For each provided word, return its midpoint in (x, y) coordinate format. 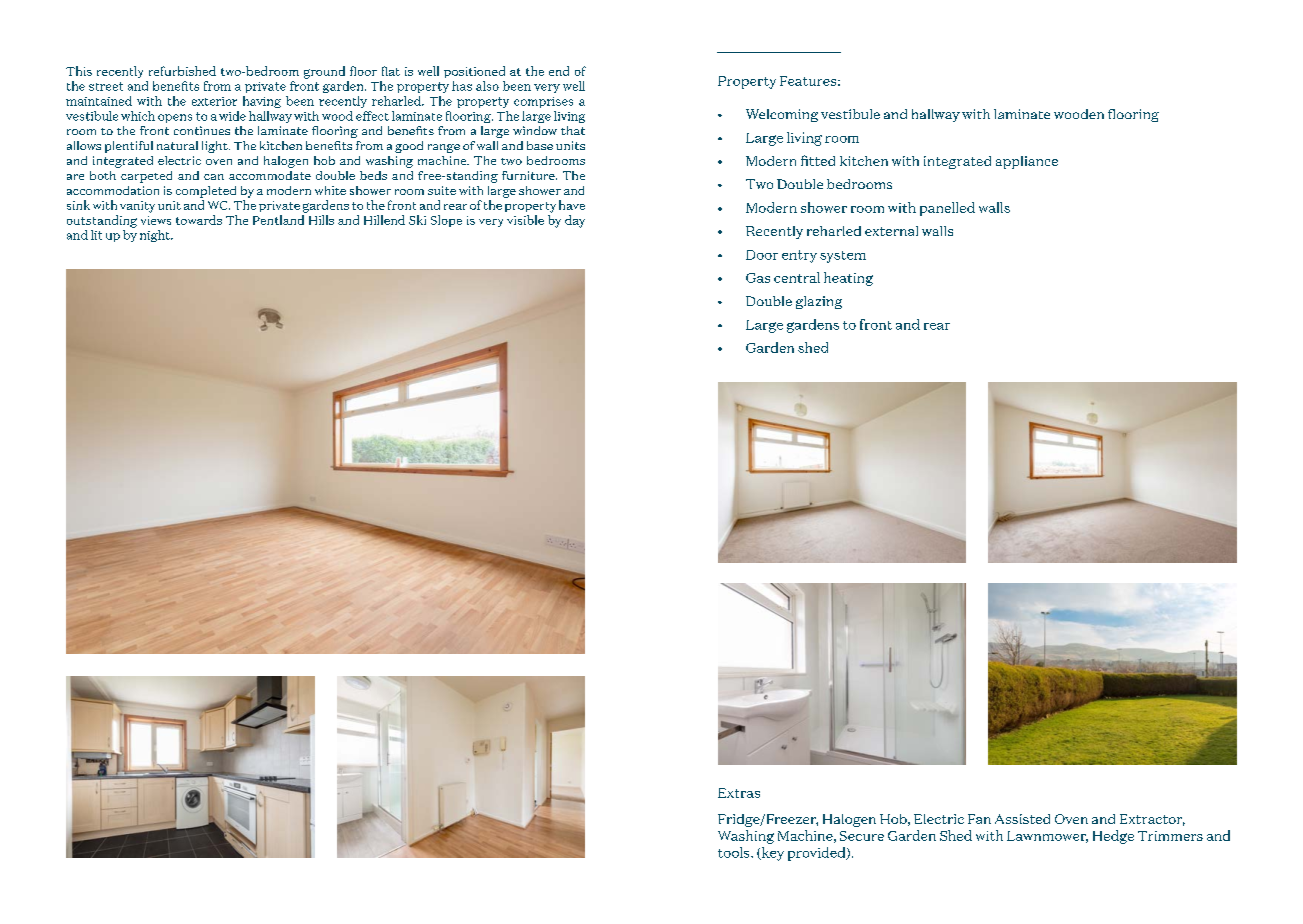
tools (735, 852)
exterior (214, 101)
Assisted (1022, 819)
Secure (862, 836)
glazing (819, 302)
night (156, 236)
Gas (758, 278)
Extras (739, 793)
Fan (979, 819)
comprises (543, 102)
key (772, 854)
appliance (1027, 162)
